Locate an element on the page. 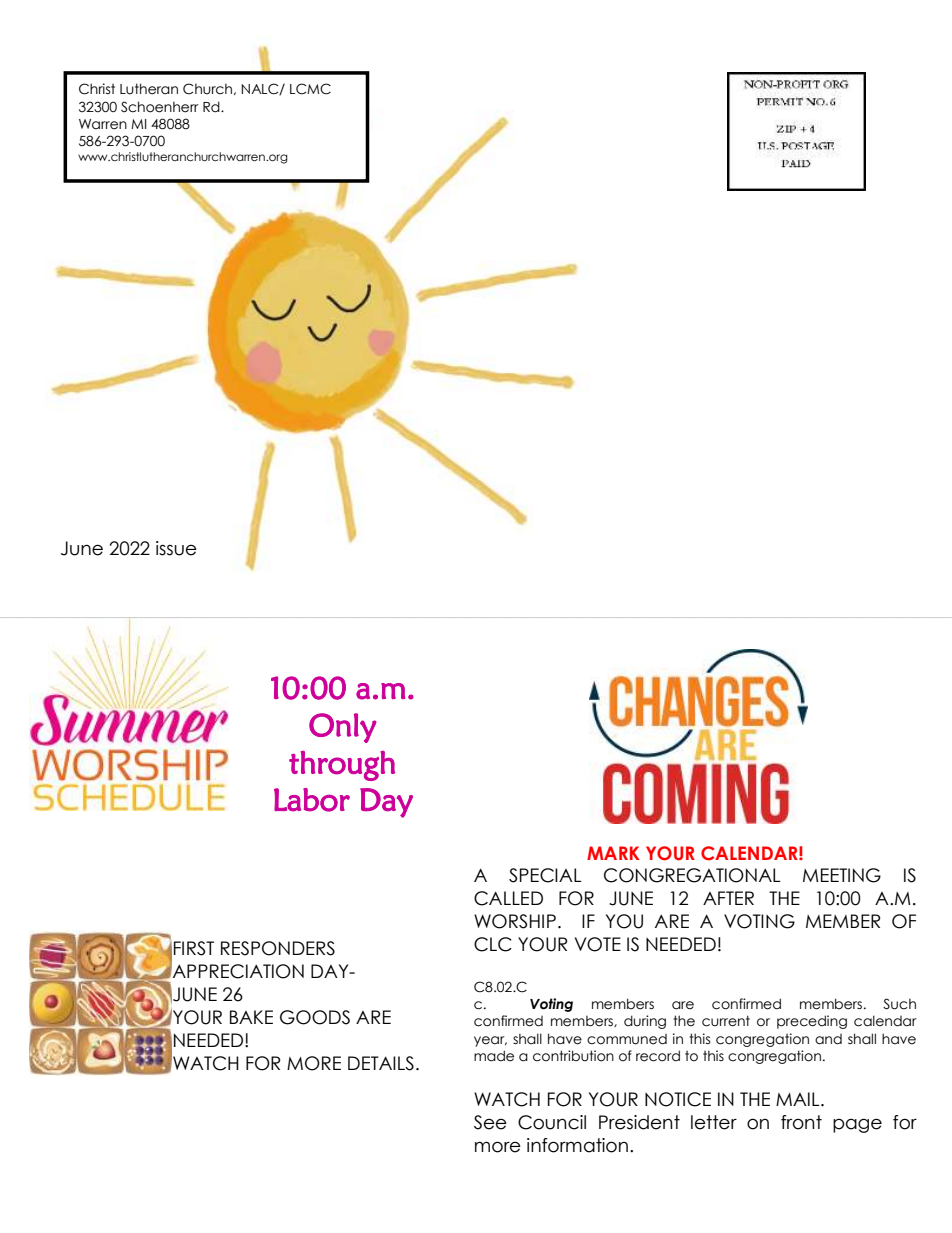 The image size is (952, 1233). AFTER is located at coordinates (728, 898).
